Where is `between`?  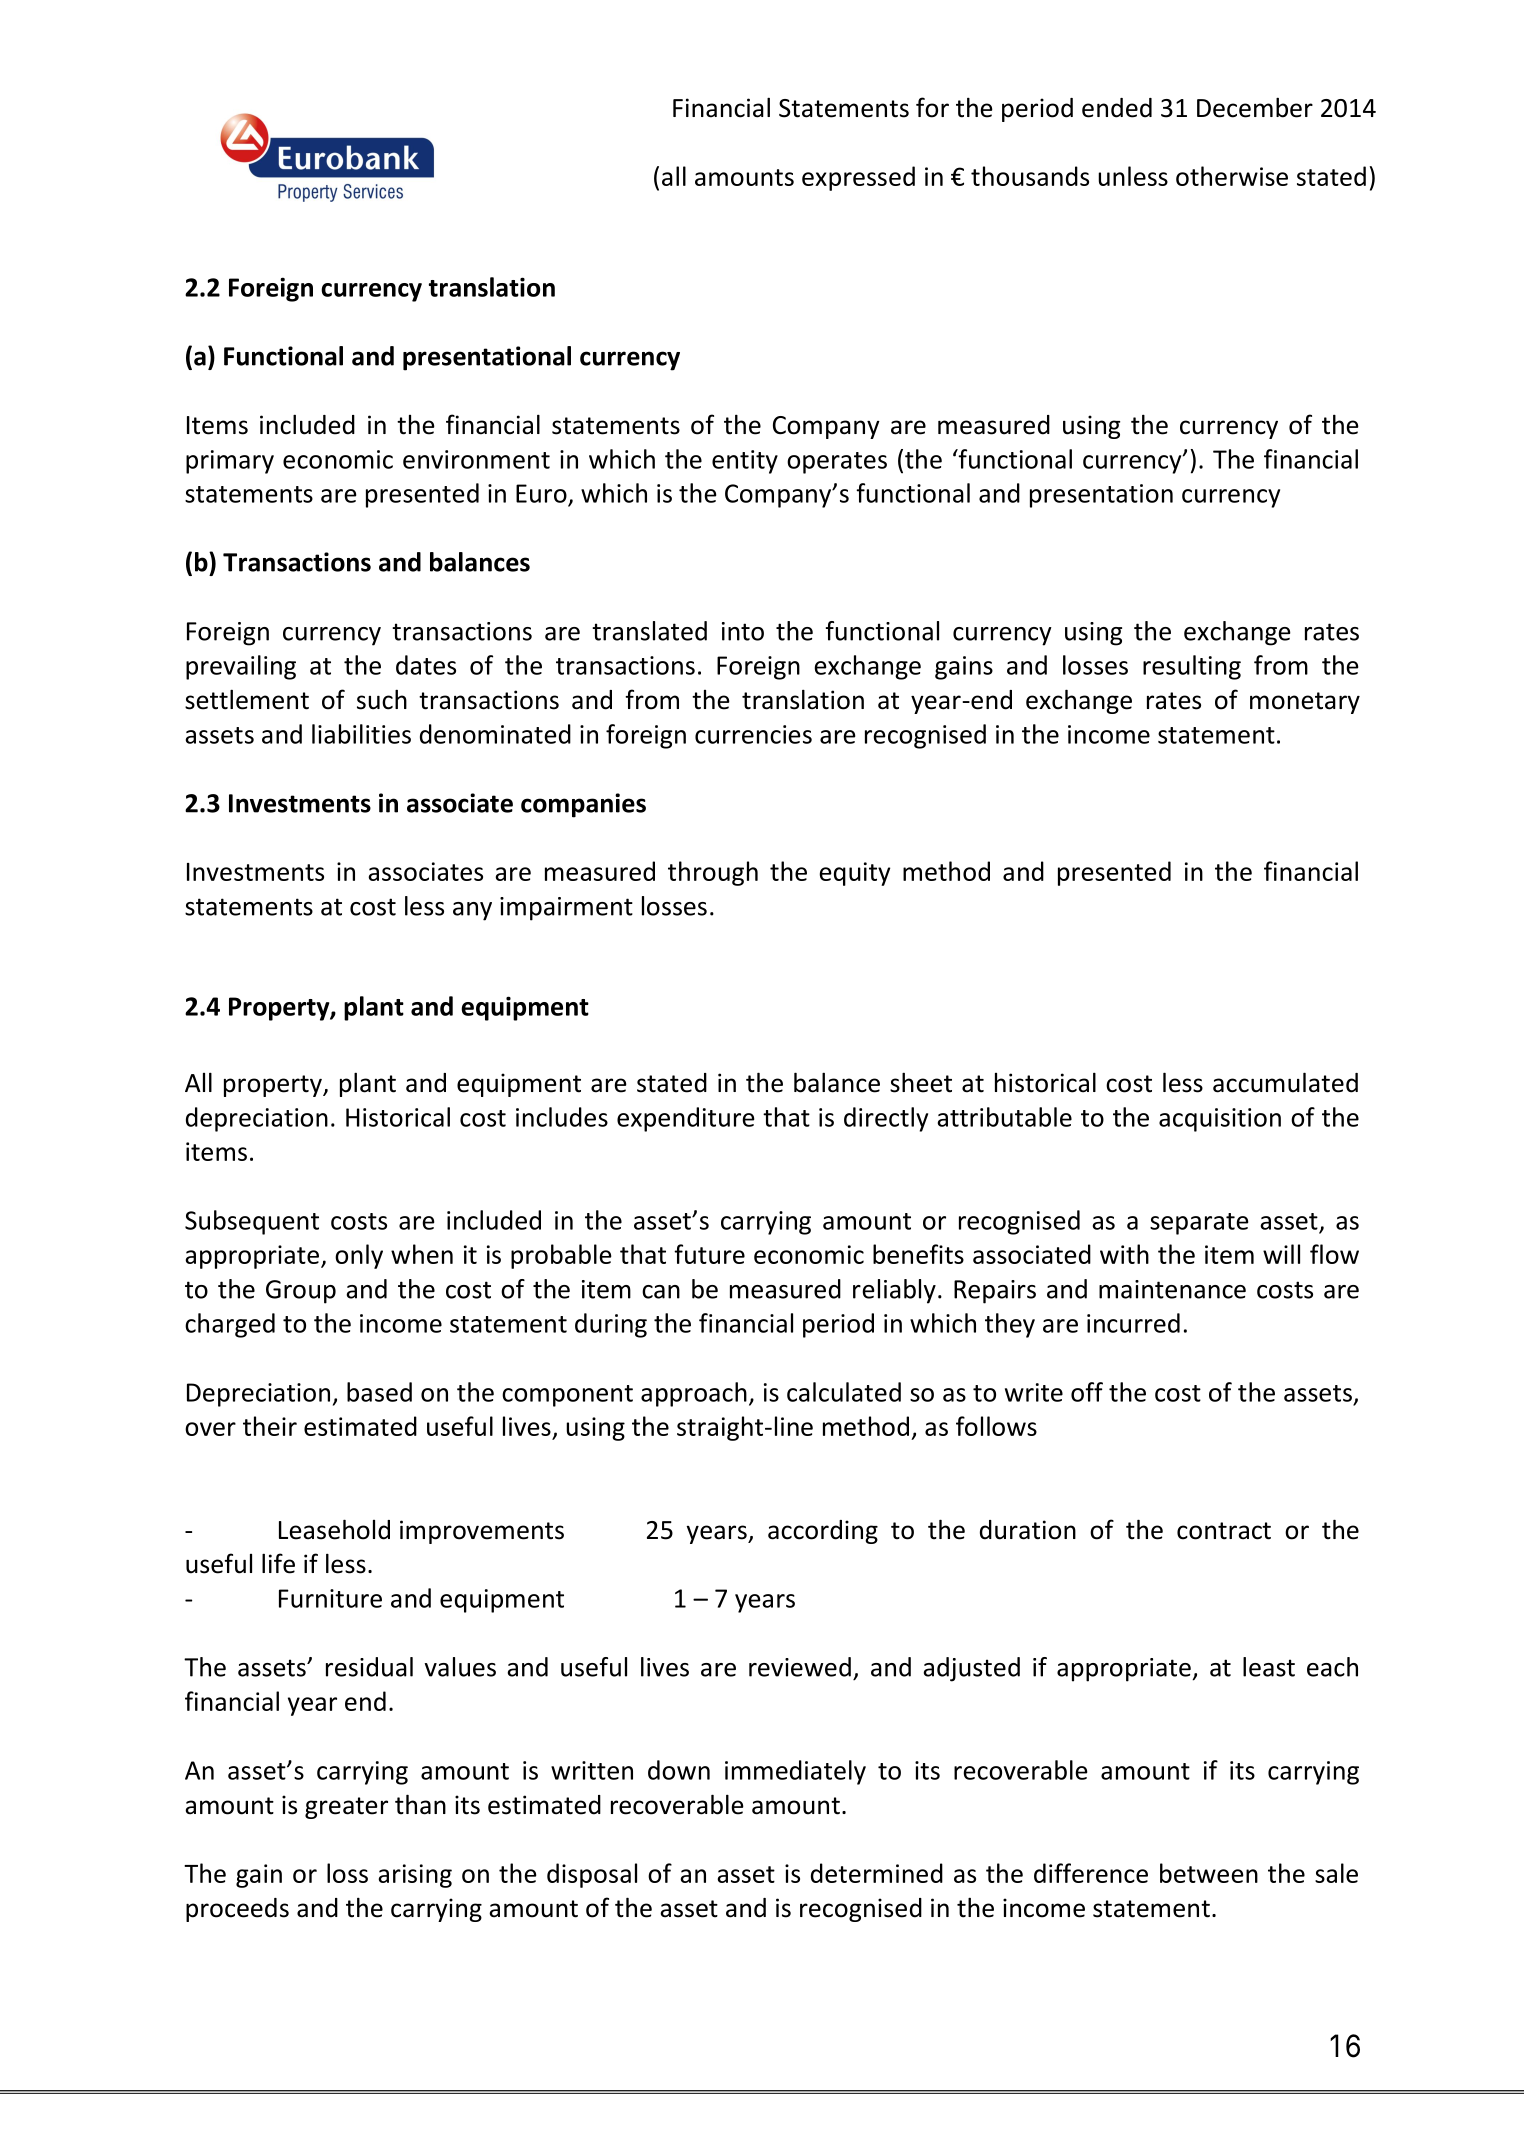 between is located at coordinates (1209, 1873).
